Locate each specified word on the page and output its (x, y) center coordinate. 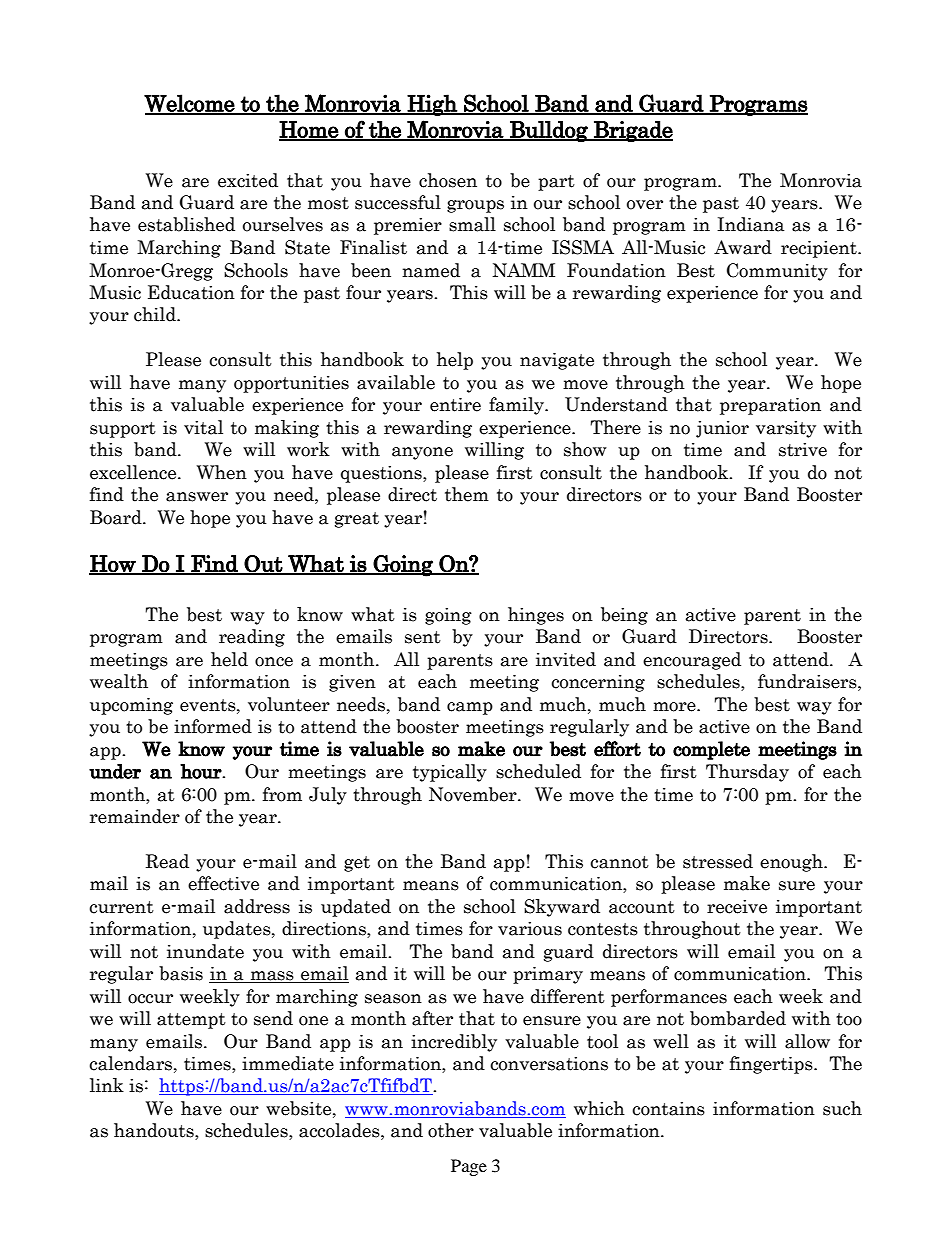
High (432, 105)
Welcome (190, 104)
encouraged (692, 661)
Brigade (632, 131)
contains (668, 1109)
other (451, 1130)
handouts (155, 1131)
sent (423, 637)
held (229, 659)
